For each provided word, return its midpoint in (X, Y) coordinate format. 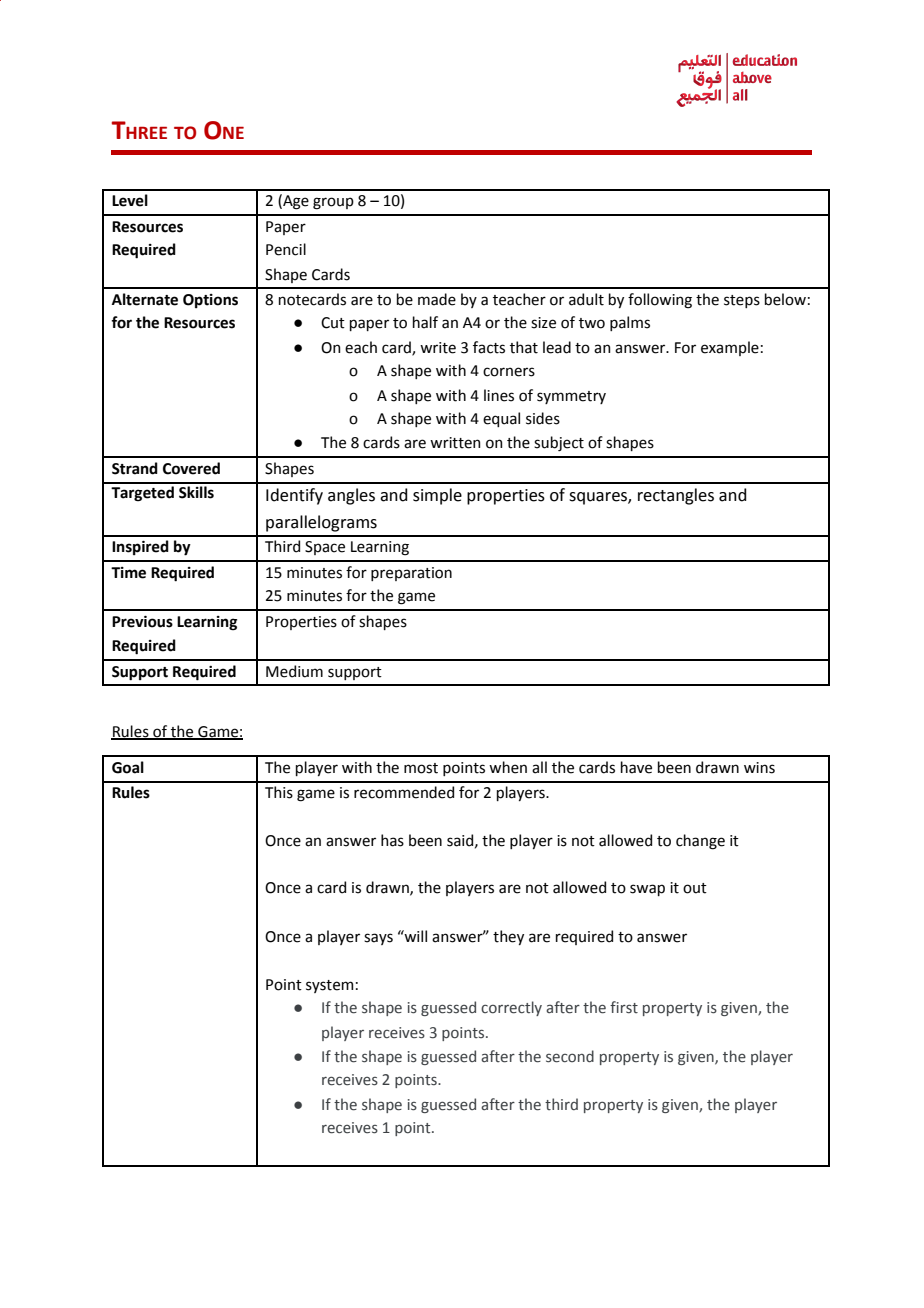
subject (559, 443)
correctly (511, 1008)
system (329, 986)
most (421, 768)
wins (759, 768)
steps (742, 301)
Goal (128, 767)
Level (130, 200)
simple (437, 496)
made (437, 299)
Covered (191, 468)
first (624, 1007)
